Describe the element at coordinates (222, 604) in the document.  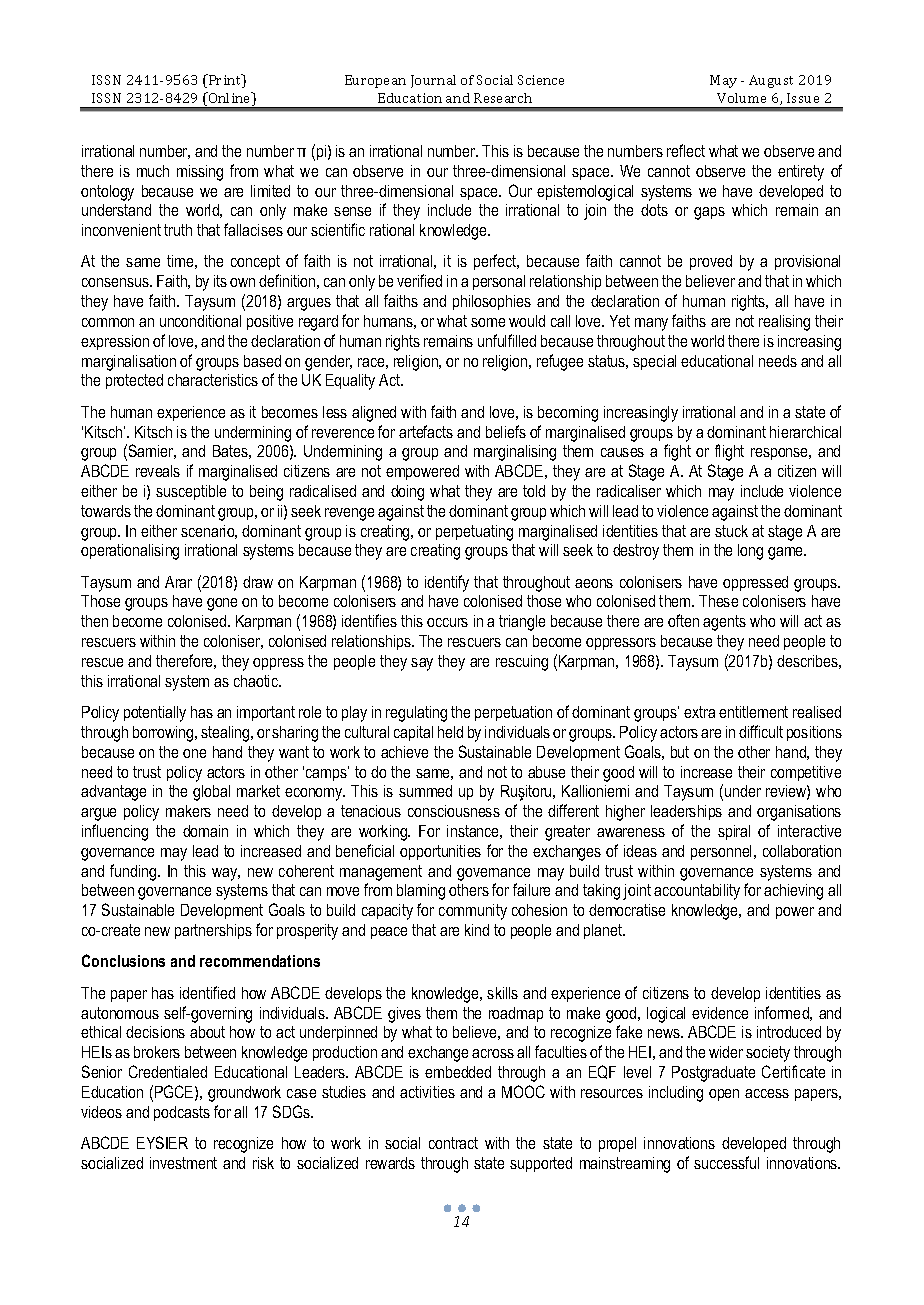
I see `gone` at that location.
